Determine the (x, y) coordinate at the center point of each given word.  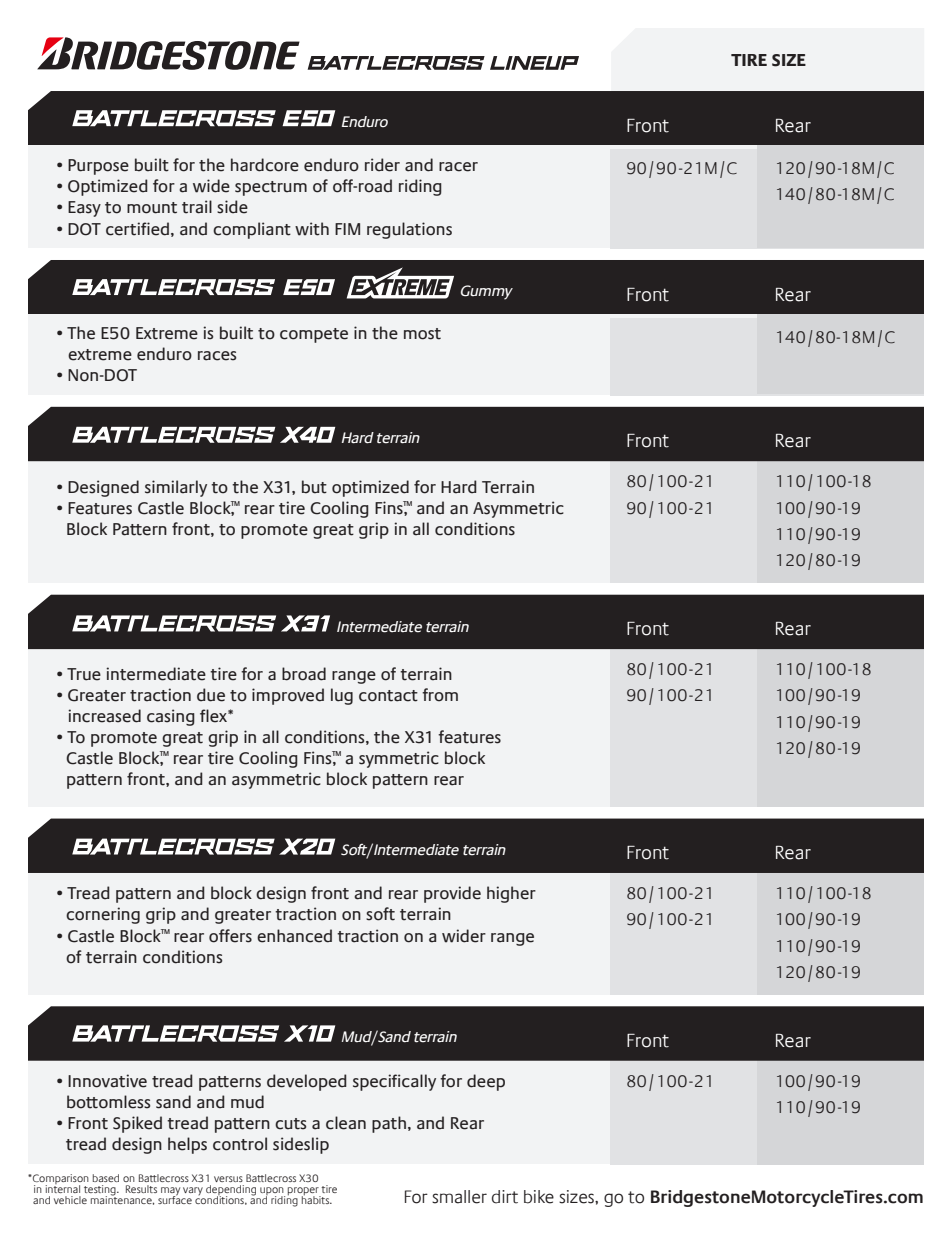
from (440, 695)
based (106, 1178)
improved (288, 696)
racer (458, 167)
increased (104, 716)
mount (152, 208)
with (312, 229)
